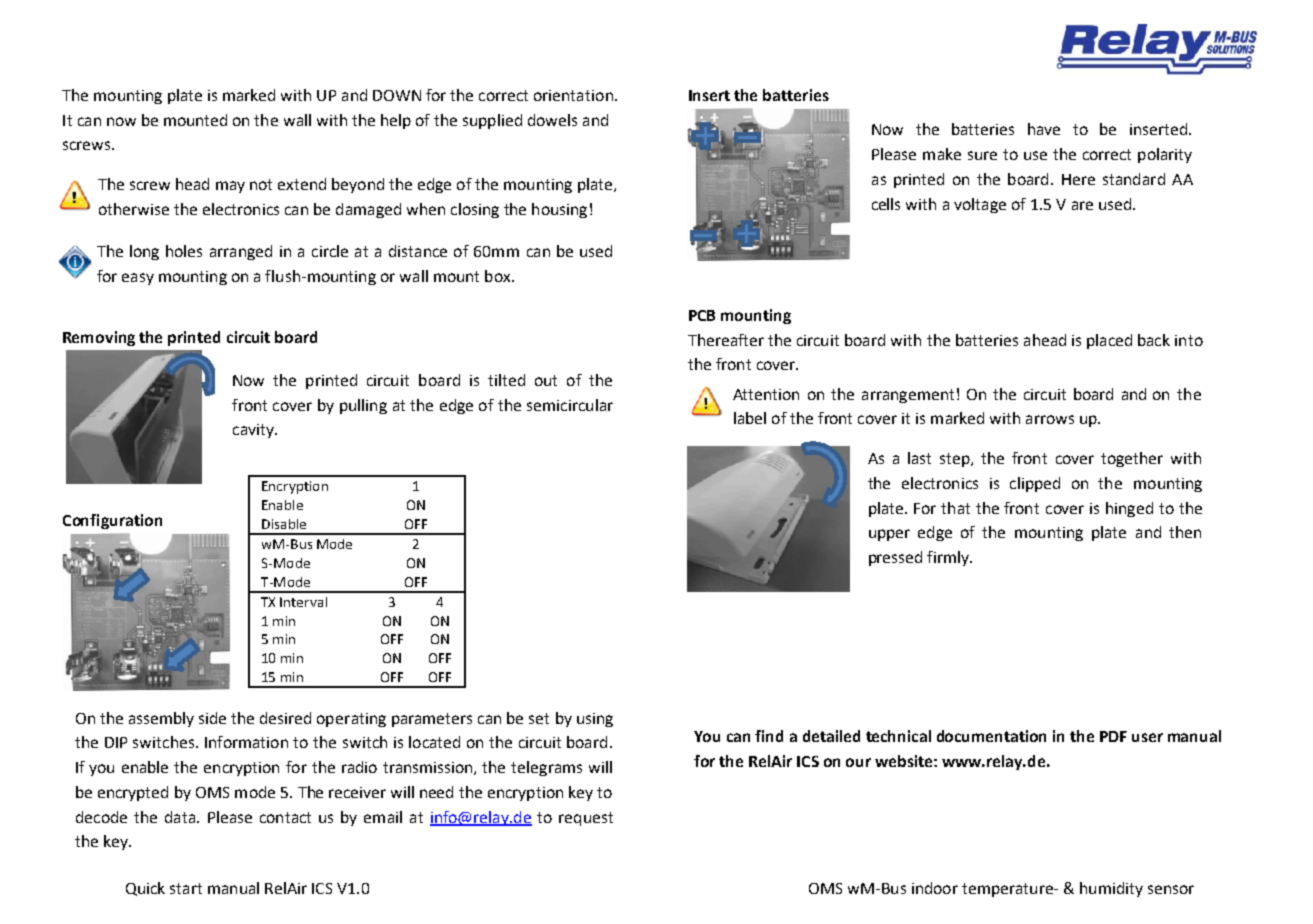 Image resolution: width=1313 pixels, height=924 pixels. Describe the element at coordinates (186, 888) in the screenshot. I see `start` at that location.
